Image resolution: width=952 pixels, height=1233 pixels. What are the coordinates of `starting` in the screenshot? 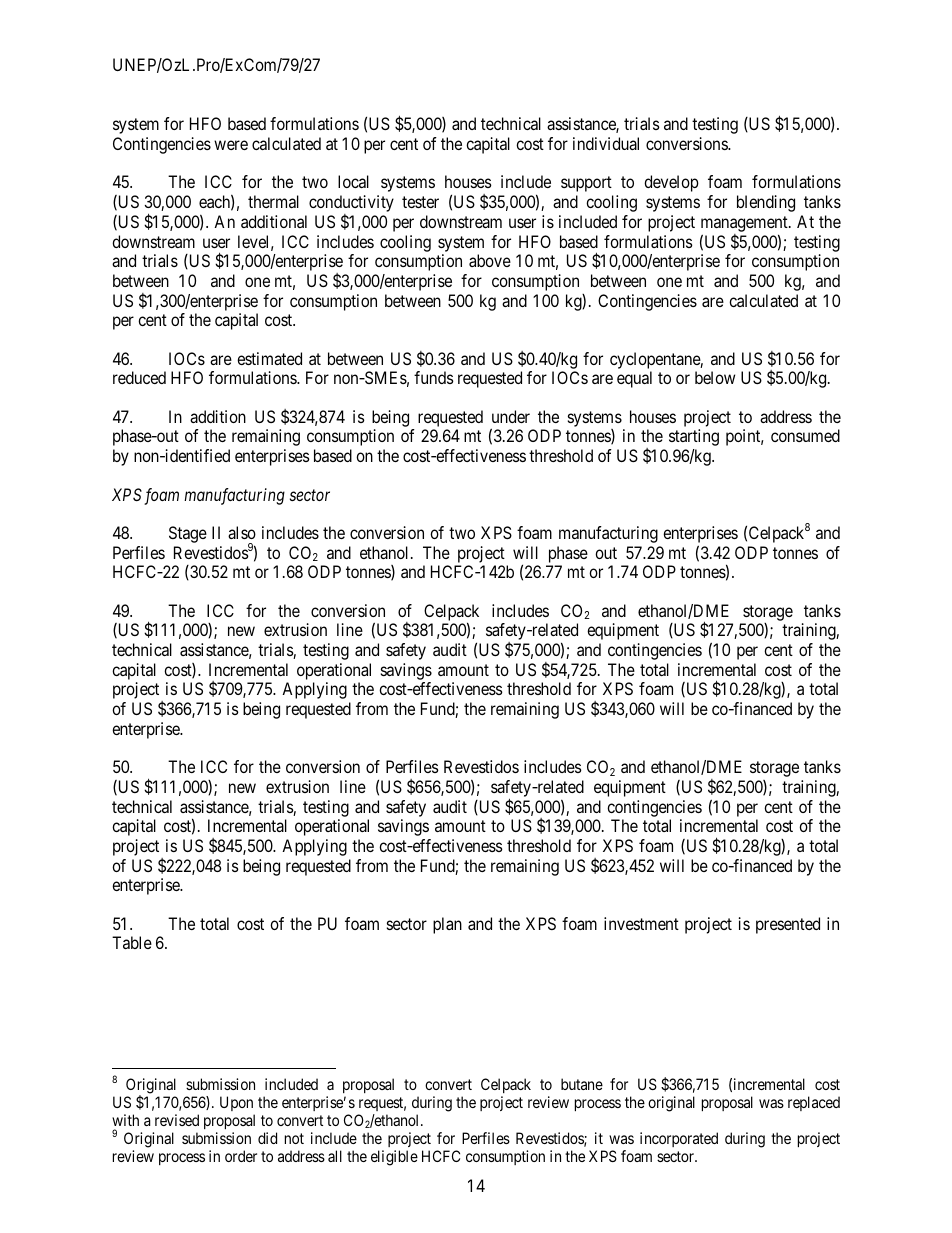 It's located at (694, 437).
